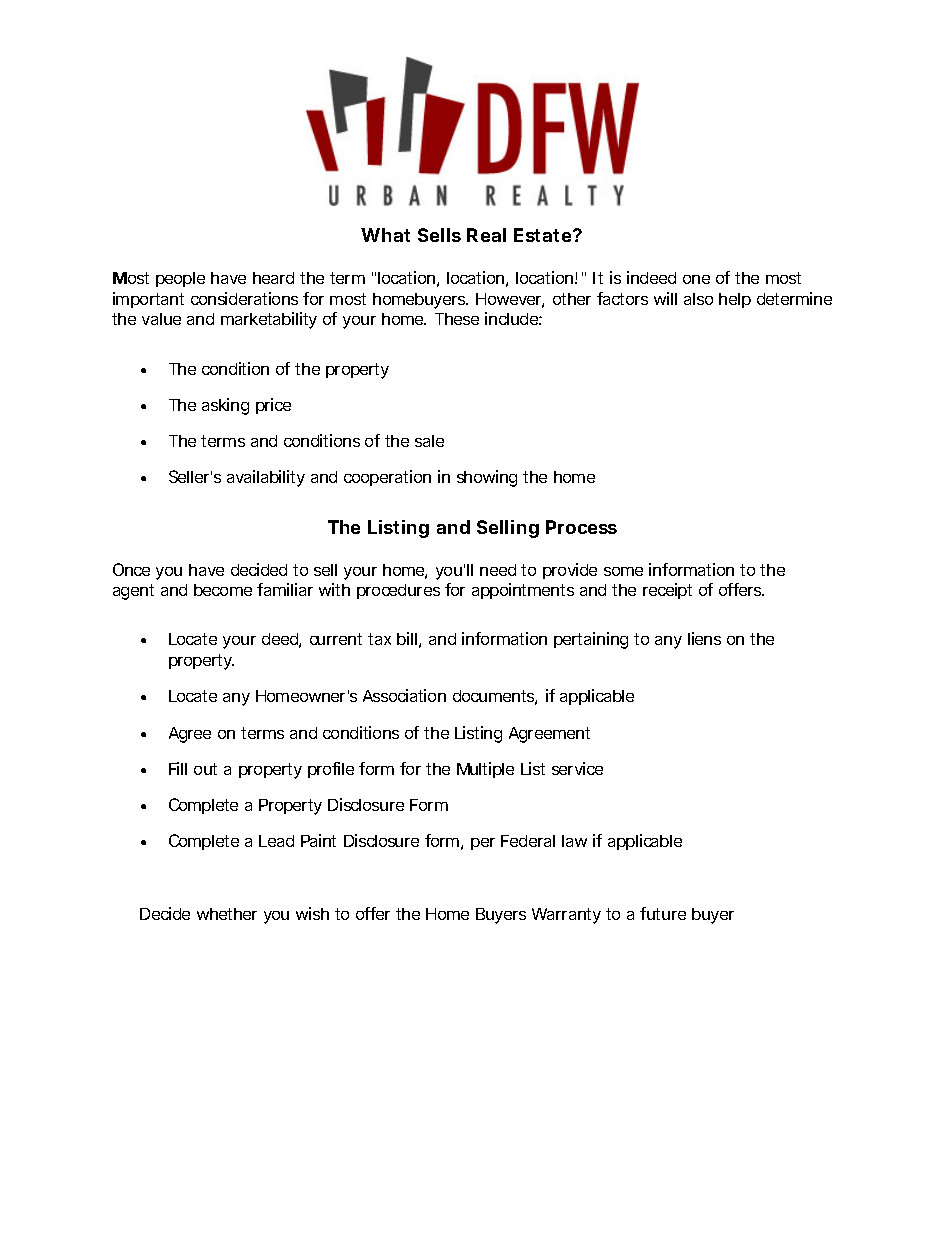 The image size is (952, 1233). Describe the element at coordinates (385, 235) in the page. I see `What` at that location.
